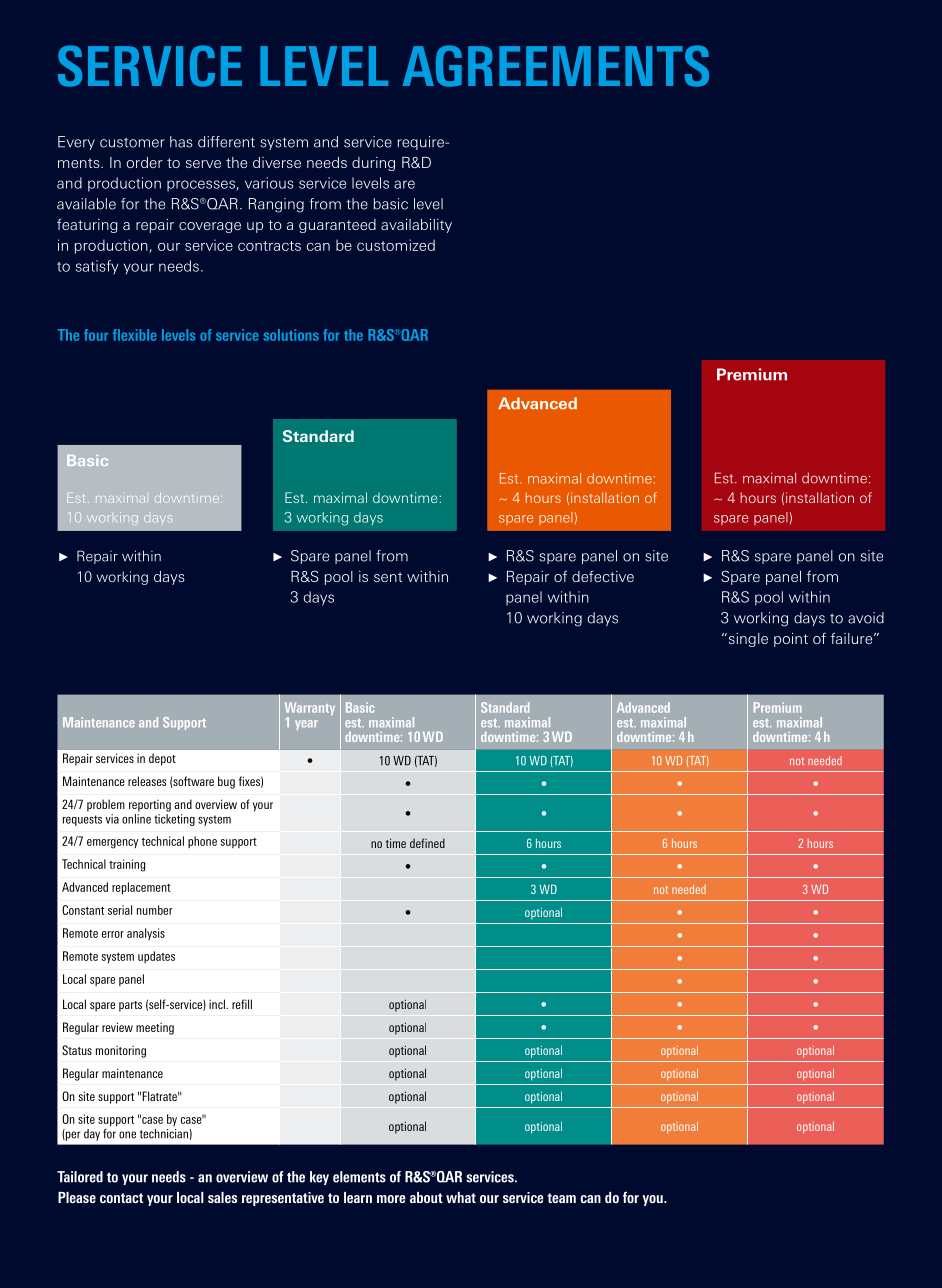 The width and height of the screenshot is (942, 1288). Describe the element at coordinates (747, 640) in the screenshot. I see `single` at that location.
